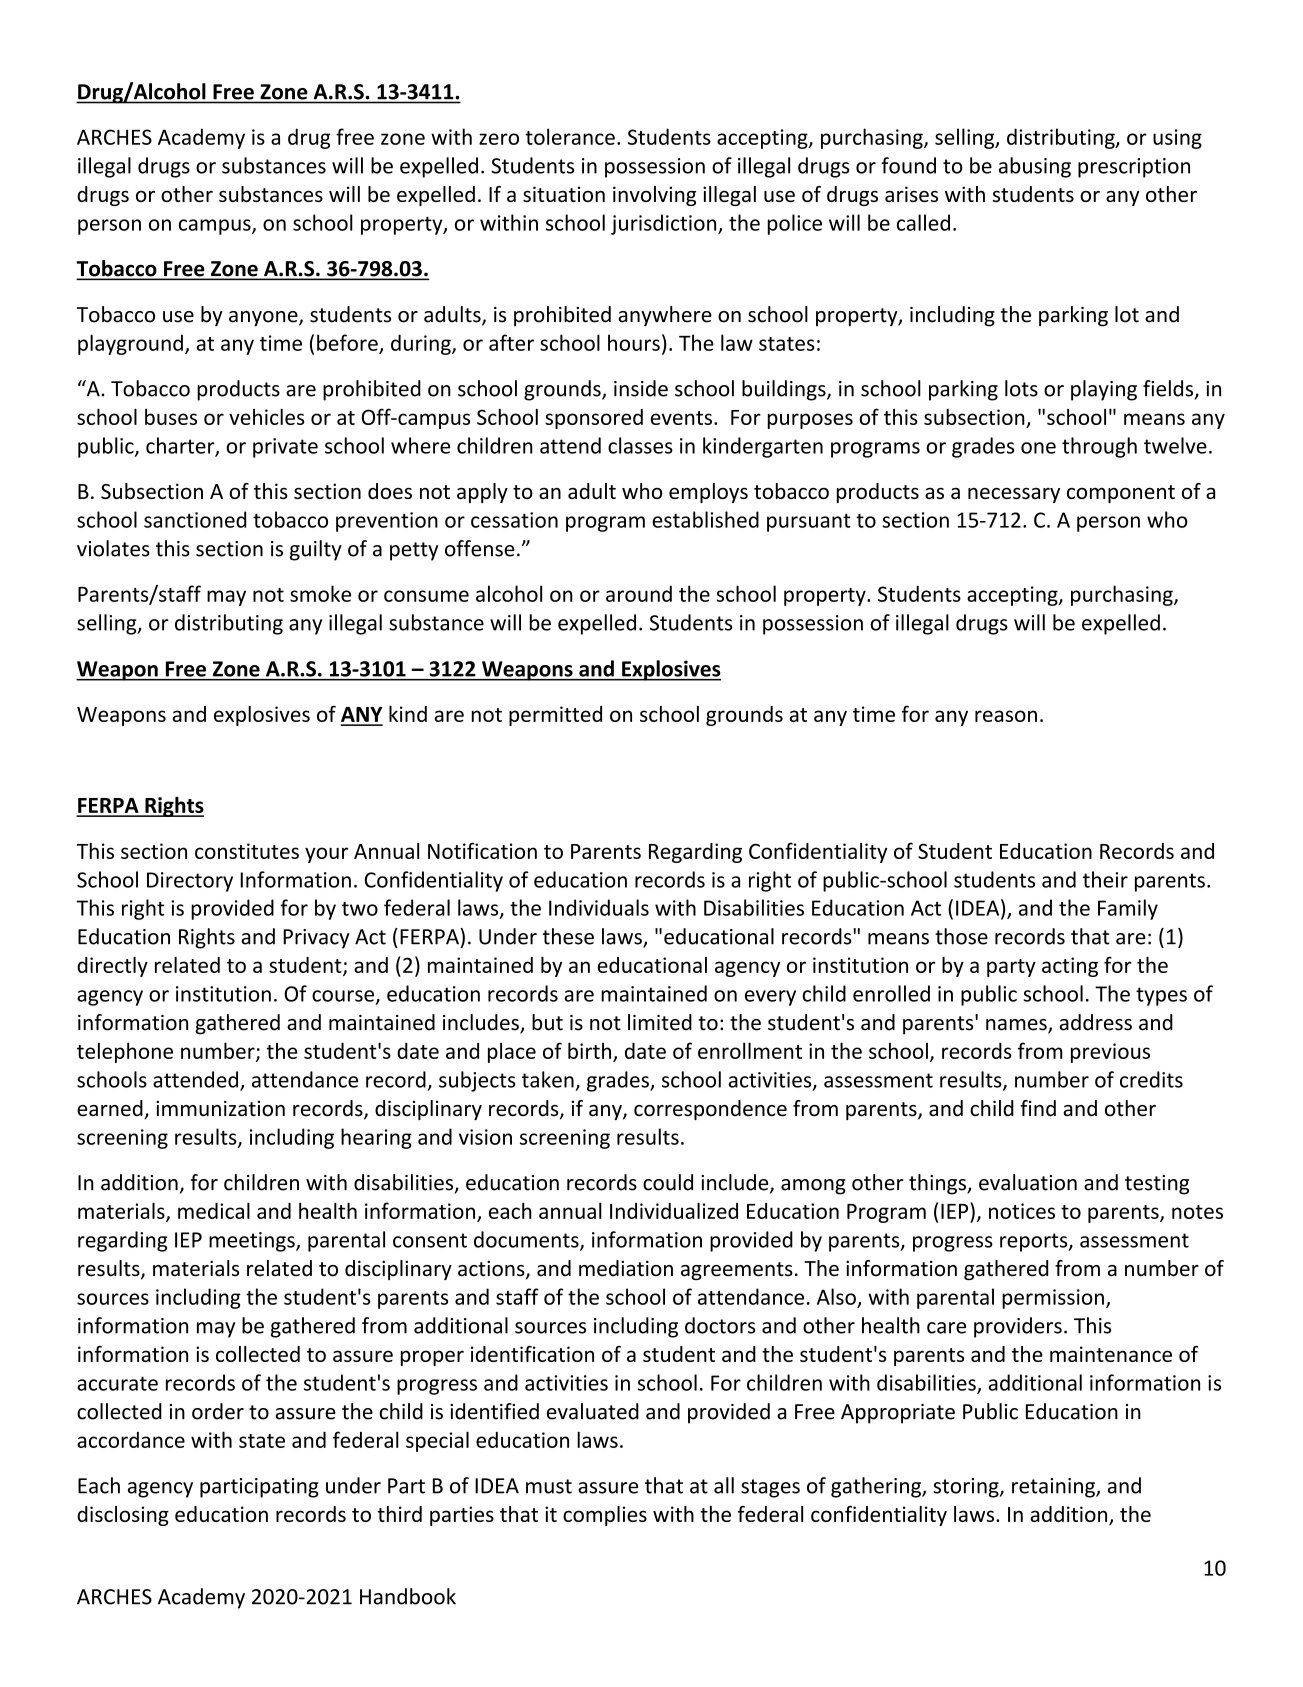 This screenshot has height=1687, width=1303. What do you see at coordinates (654, 196) in the screenshot?
I see `involving` at bounding box center [654, 196].
